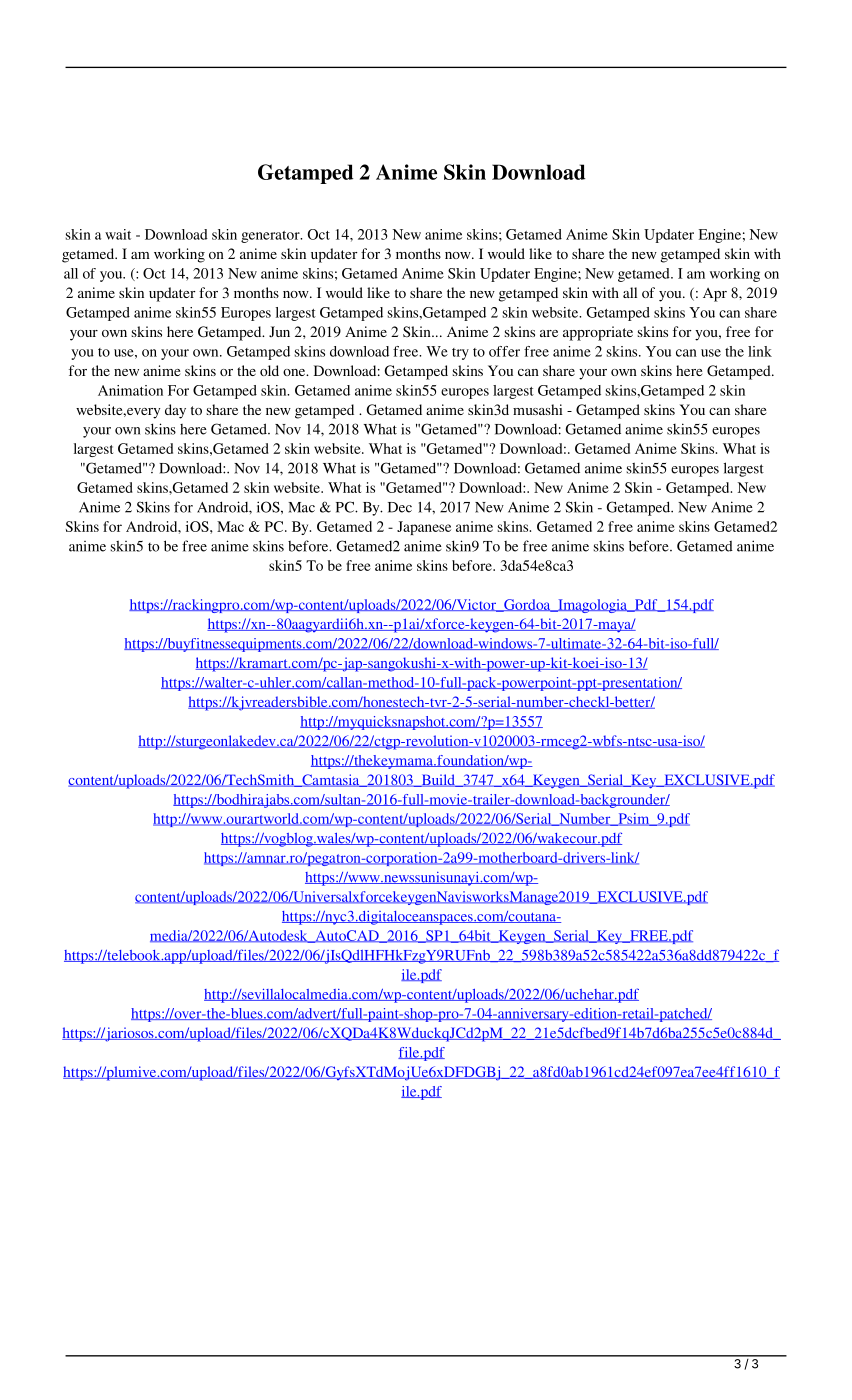  Describe the element at coordinates (118, 234) in the document. I see `wait` at that location.
